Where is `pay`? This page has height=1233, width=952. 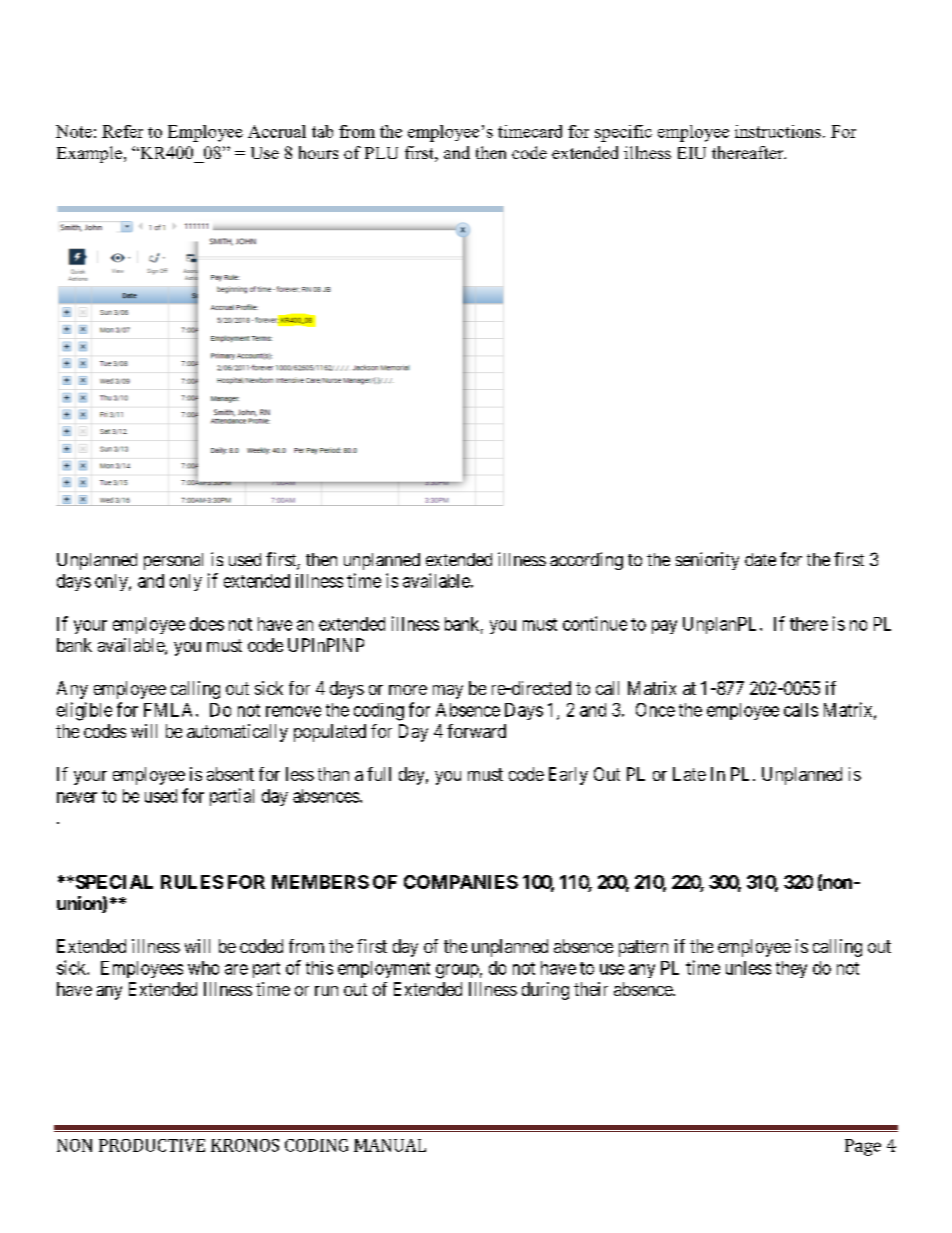 pay is located at coordinates (664, 627).
